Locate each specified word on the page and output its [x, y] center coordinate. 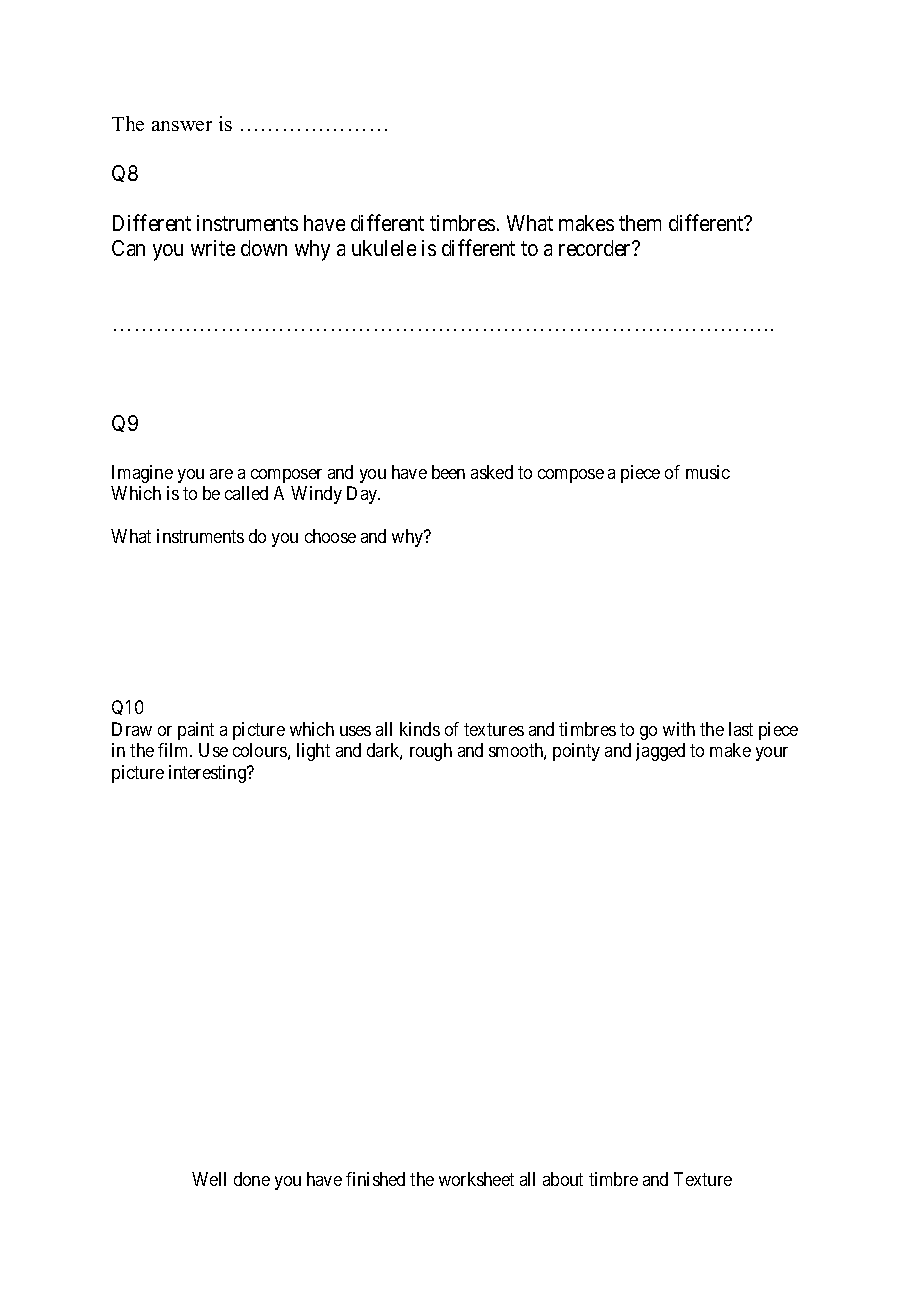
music [708, 472]
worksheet [476, 1179]
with [679, 729]
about [563, 1179]
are [221, 474]
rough [431, 752]
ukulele [384, 248]
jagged [660, 752]
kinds [420, 729]
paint [196, 731]
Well [209, 1179]
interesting [209, 774]
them [640, 223]
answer [182, 126]
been [448, 472]
